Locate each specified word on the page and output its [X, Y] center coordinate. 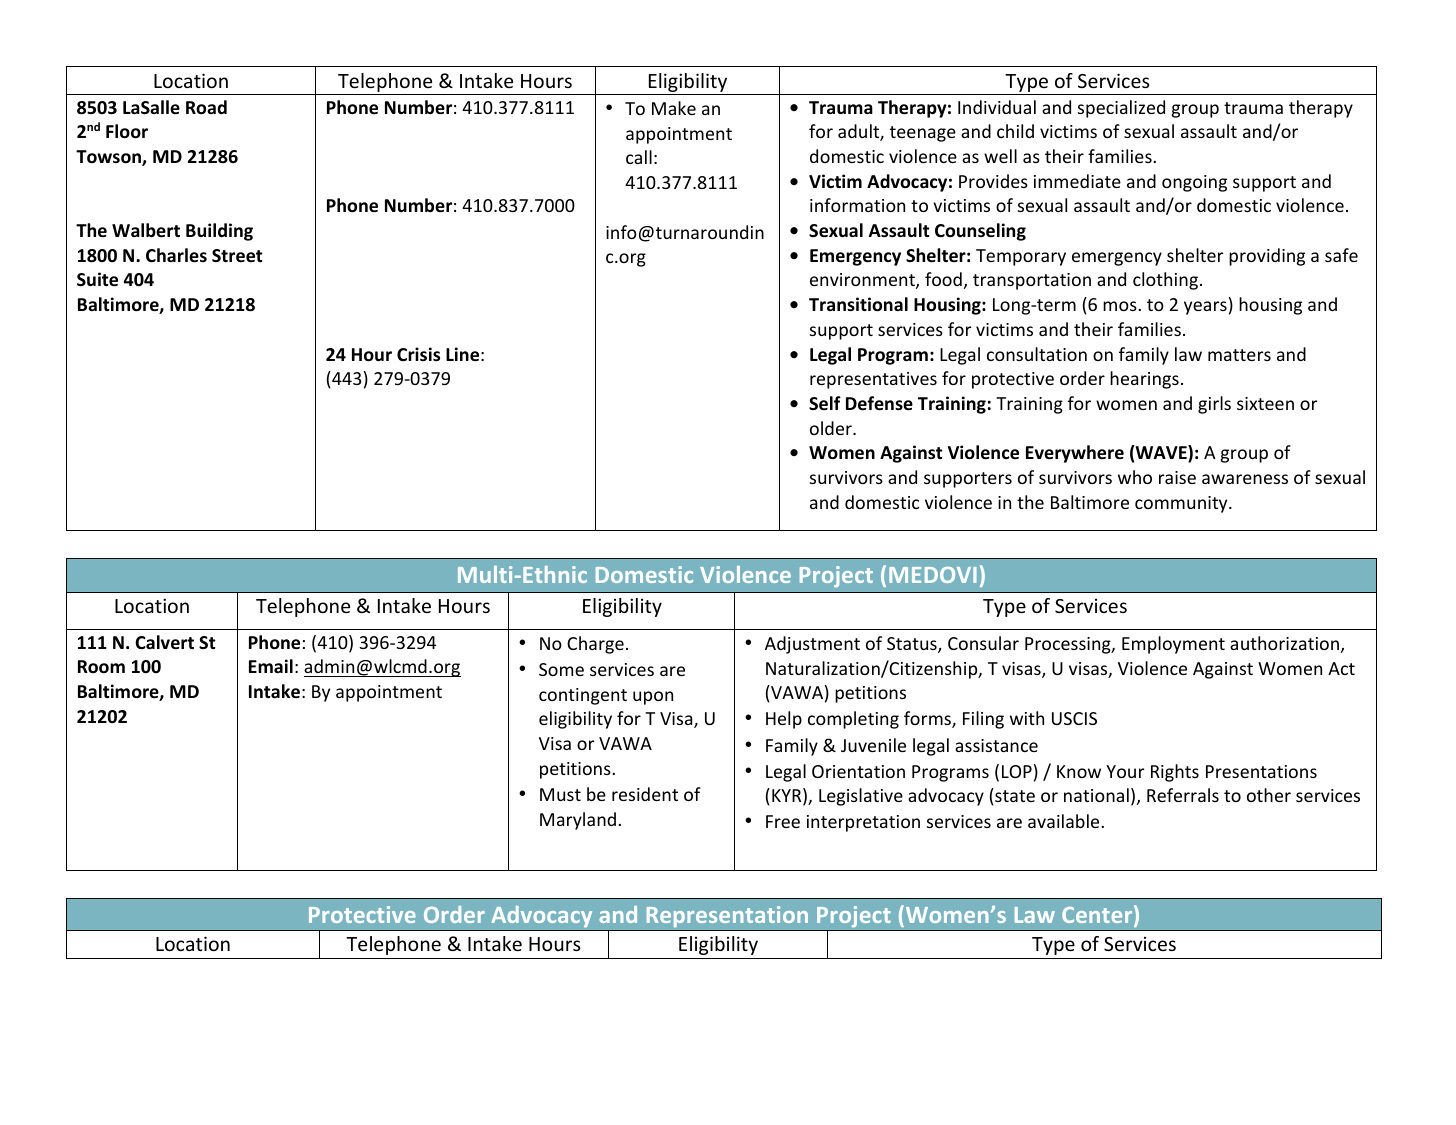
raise [1177, 477]
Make [674, 108]
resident [645, 794]
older [832, 428]
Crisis [418, 354]
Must [560, 794]
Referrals [1183, 795]
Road [206, 107]
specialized [1121, 109]
